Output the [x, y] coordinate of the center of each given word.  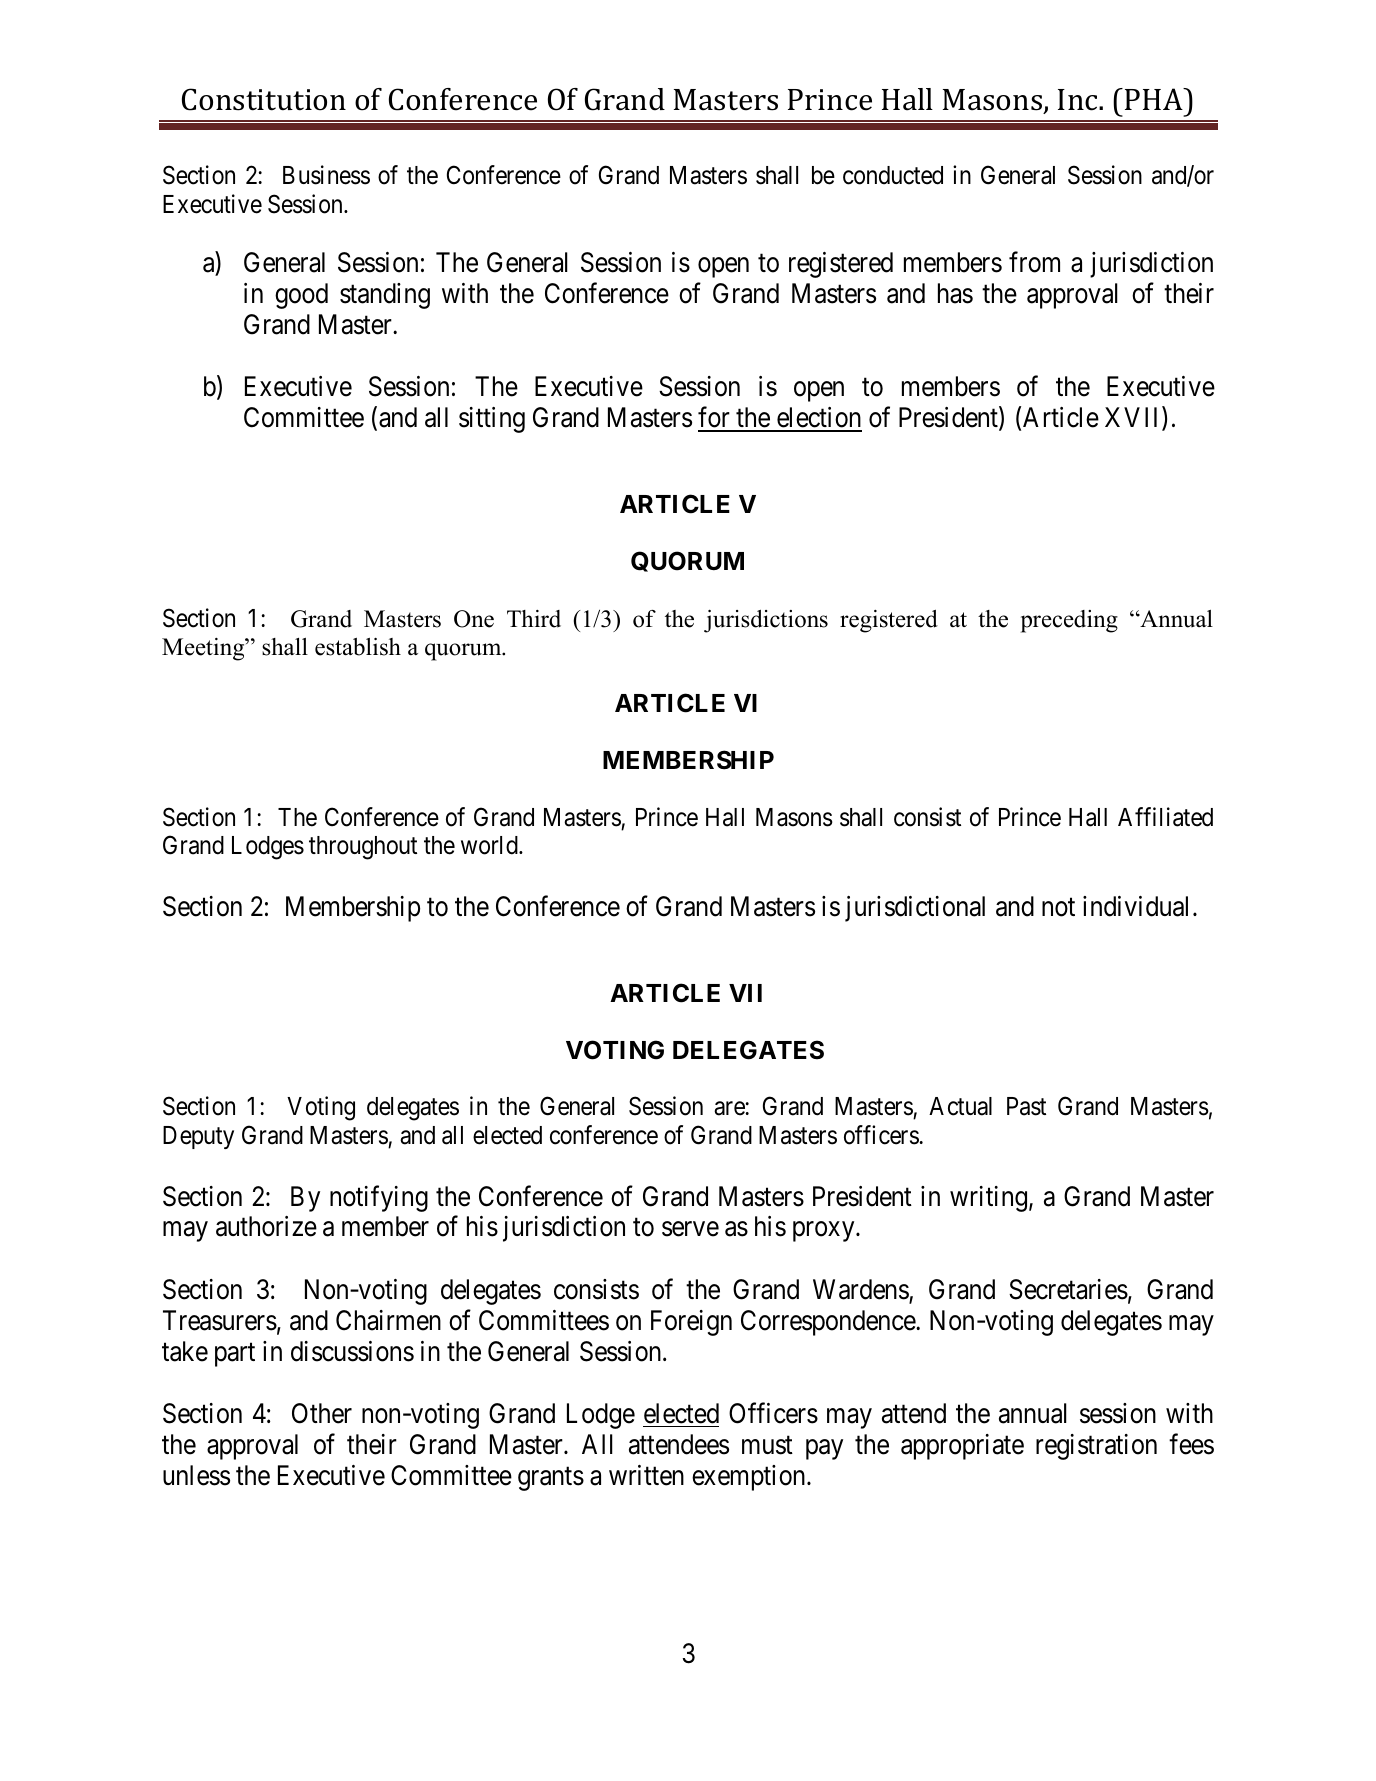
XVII [1134, 418]
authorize [266, 1226]
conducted [893, 175]
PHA [1155, 99]
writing [990, 1199]
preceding [1069, 621]
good [301, 296]
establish [358, 647]
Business [326, 175]
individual [1135, 906]
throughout [363, 848]
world [490, 845]
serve [690, 1229]
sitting [492, 420]
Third [534, 619]
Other [322, 1413]
